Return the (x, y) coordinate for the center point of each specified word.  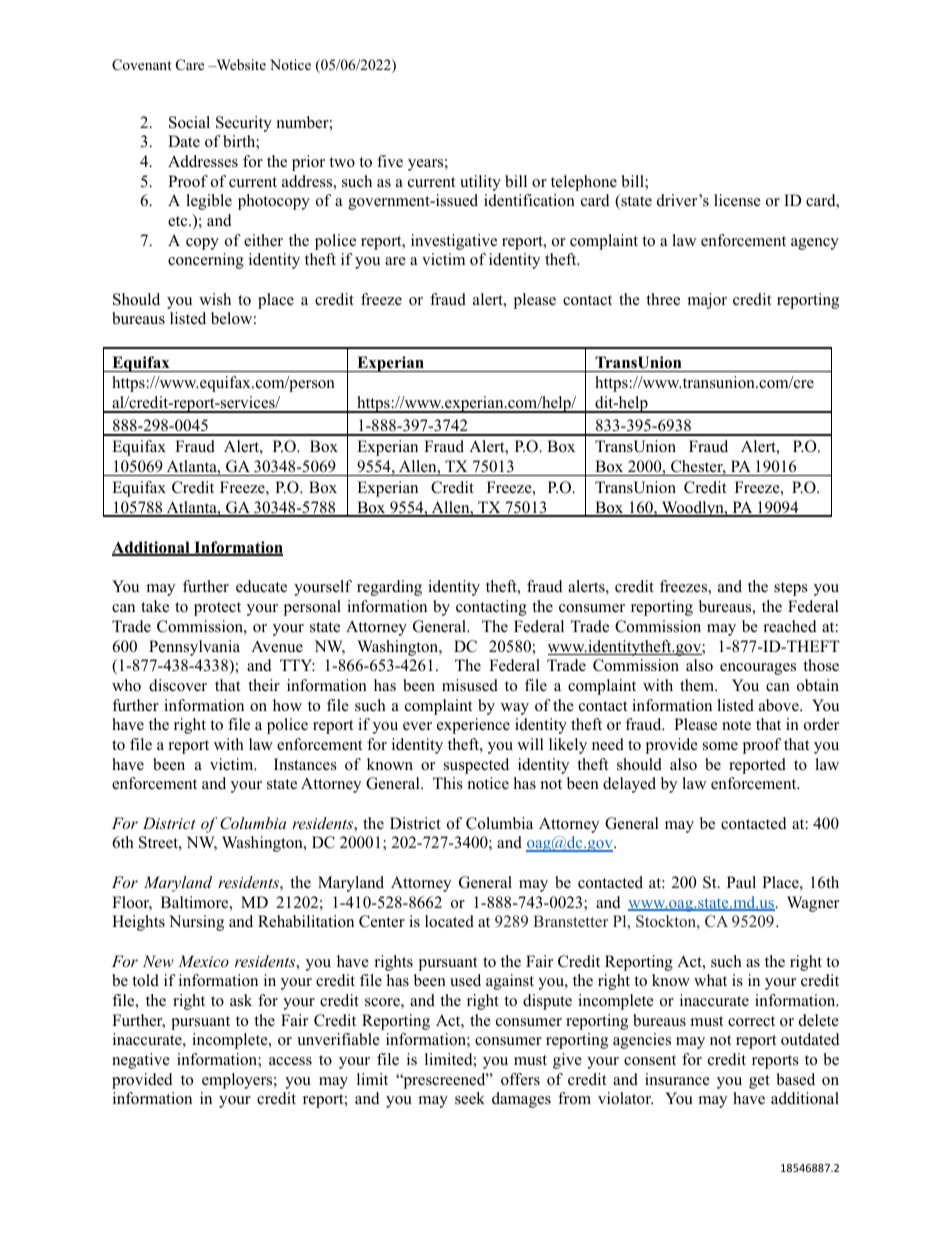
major (707, 301)
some (720, 746)
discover (178, 685)
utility (480, 183)
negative (141, 1061)
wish (215, 299)
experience (473, 726)
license (737, 200)
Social (189, 122)
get (759, 1082)
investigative (454, 242)
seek (470, 1098)
